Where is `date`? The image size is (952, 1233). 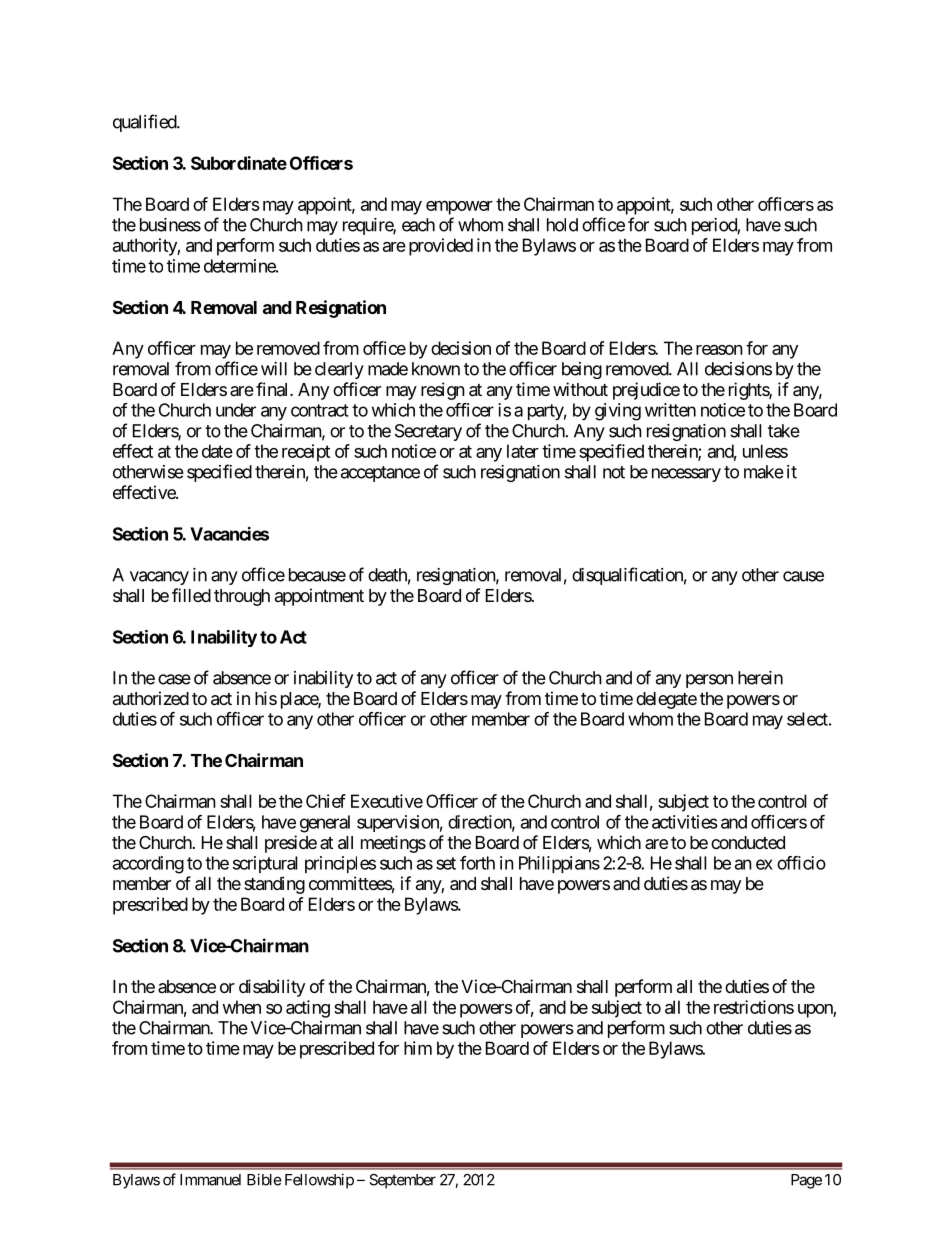
date is located at coordinates (217, 451).
